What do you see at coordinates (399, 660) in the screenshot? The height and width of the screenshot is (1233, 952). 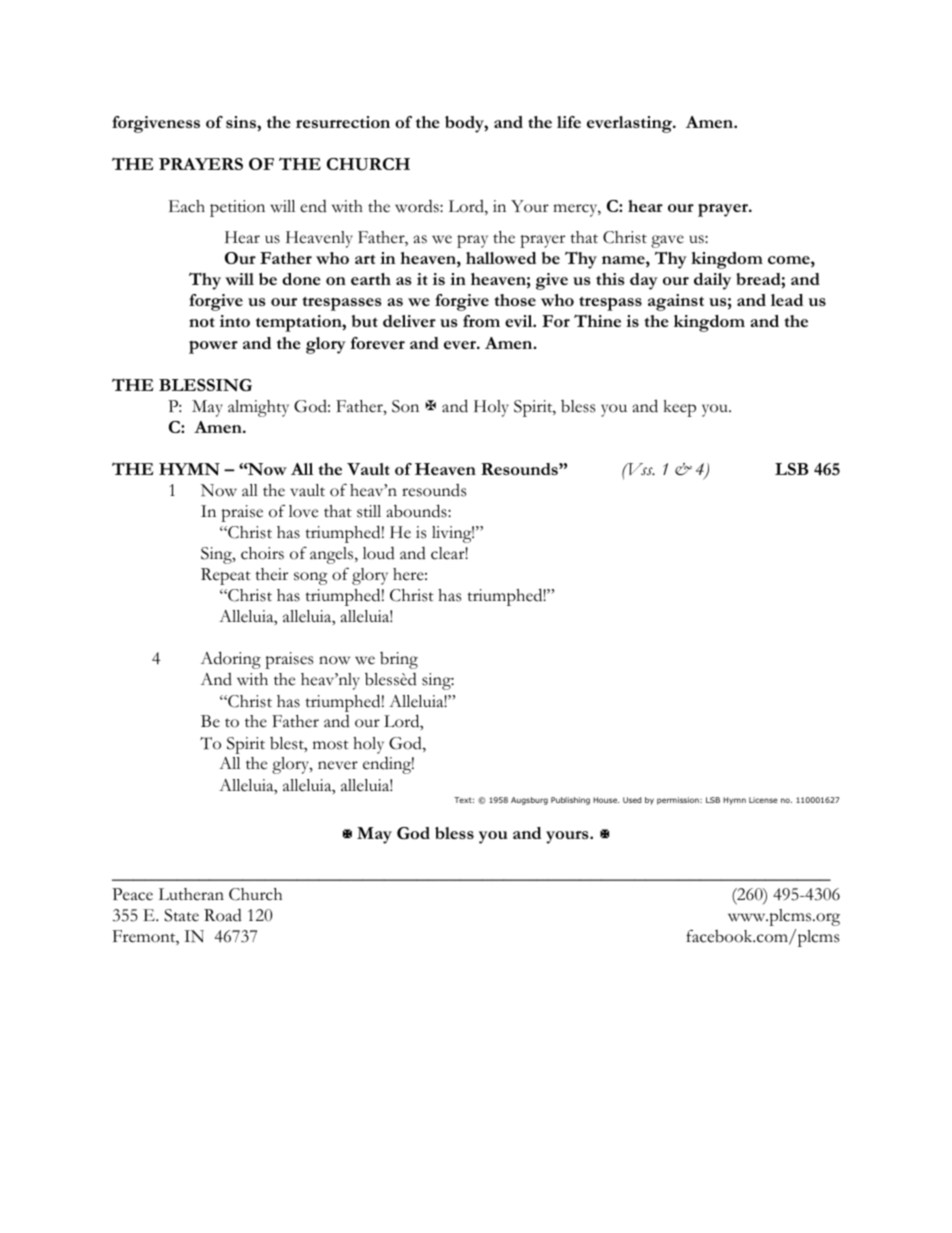 I see `bring` at bounding box center [399, 660].
